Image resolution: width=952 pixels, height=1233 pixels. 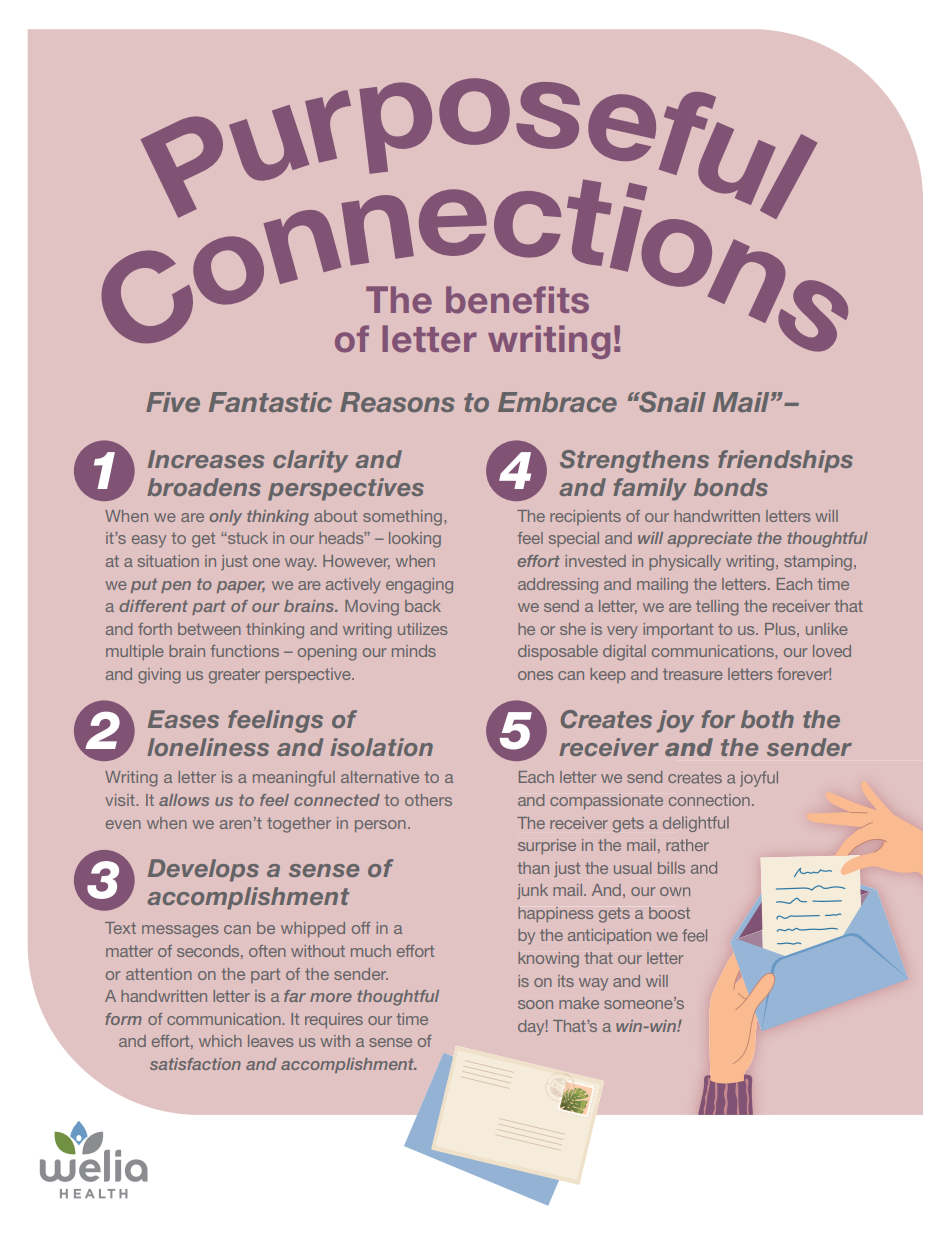 What do you see at coordinates (220, 1041) in the document?
I see `which` at bounding box center [220, 1041].
